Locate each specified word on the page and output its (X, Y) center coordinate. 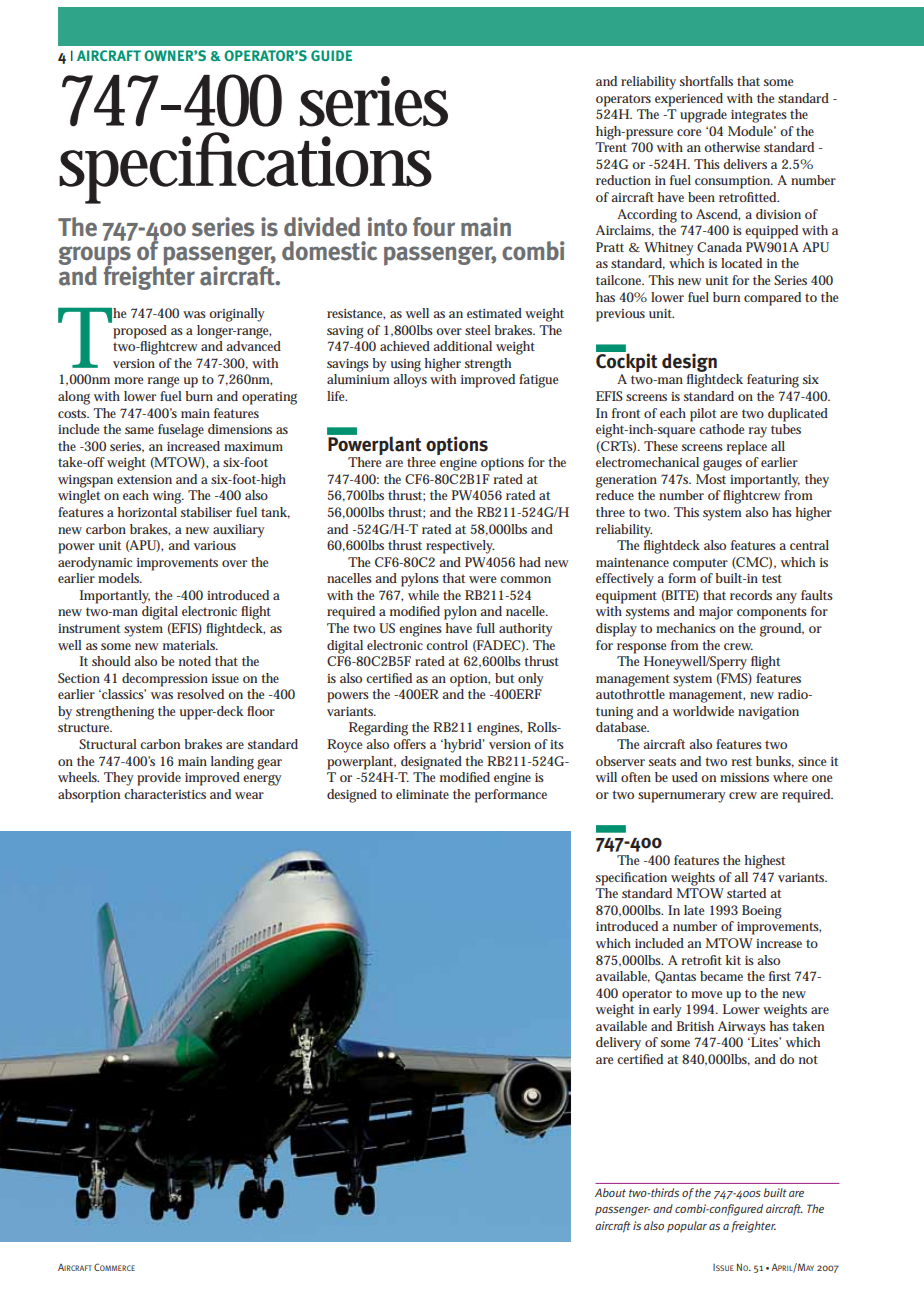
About (610, 1192)
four (434, 226)
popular (687, 1227)
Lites (765, 1042)
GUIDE (331, 55)
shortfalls (706, 81)
